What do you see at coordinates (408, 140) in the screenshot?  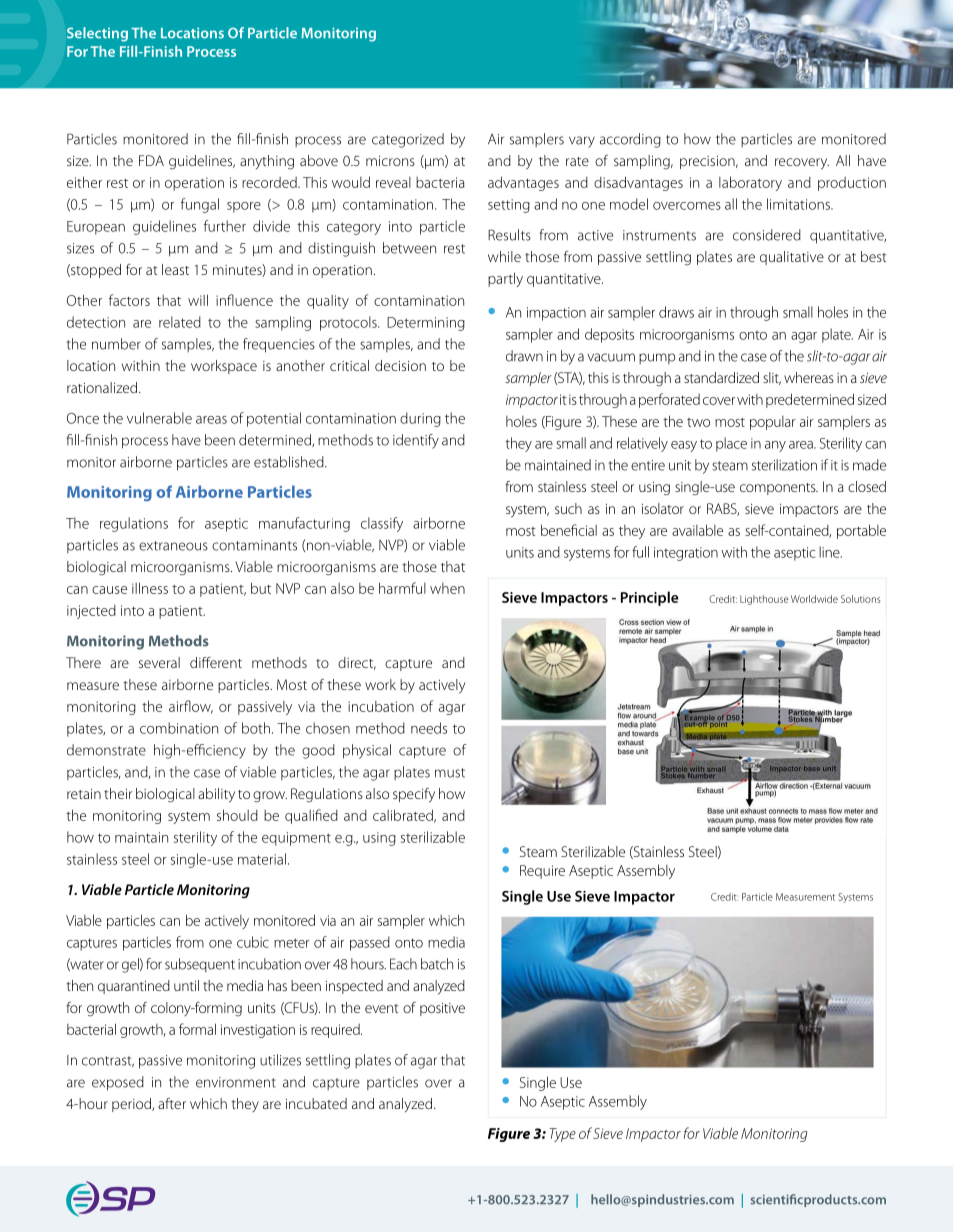 I see `categorized` at bounding box center [408, 140].
